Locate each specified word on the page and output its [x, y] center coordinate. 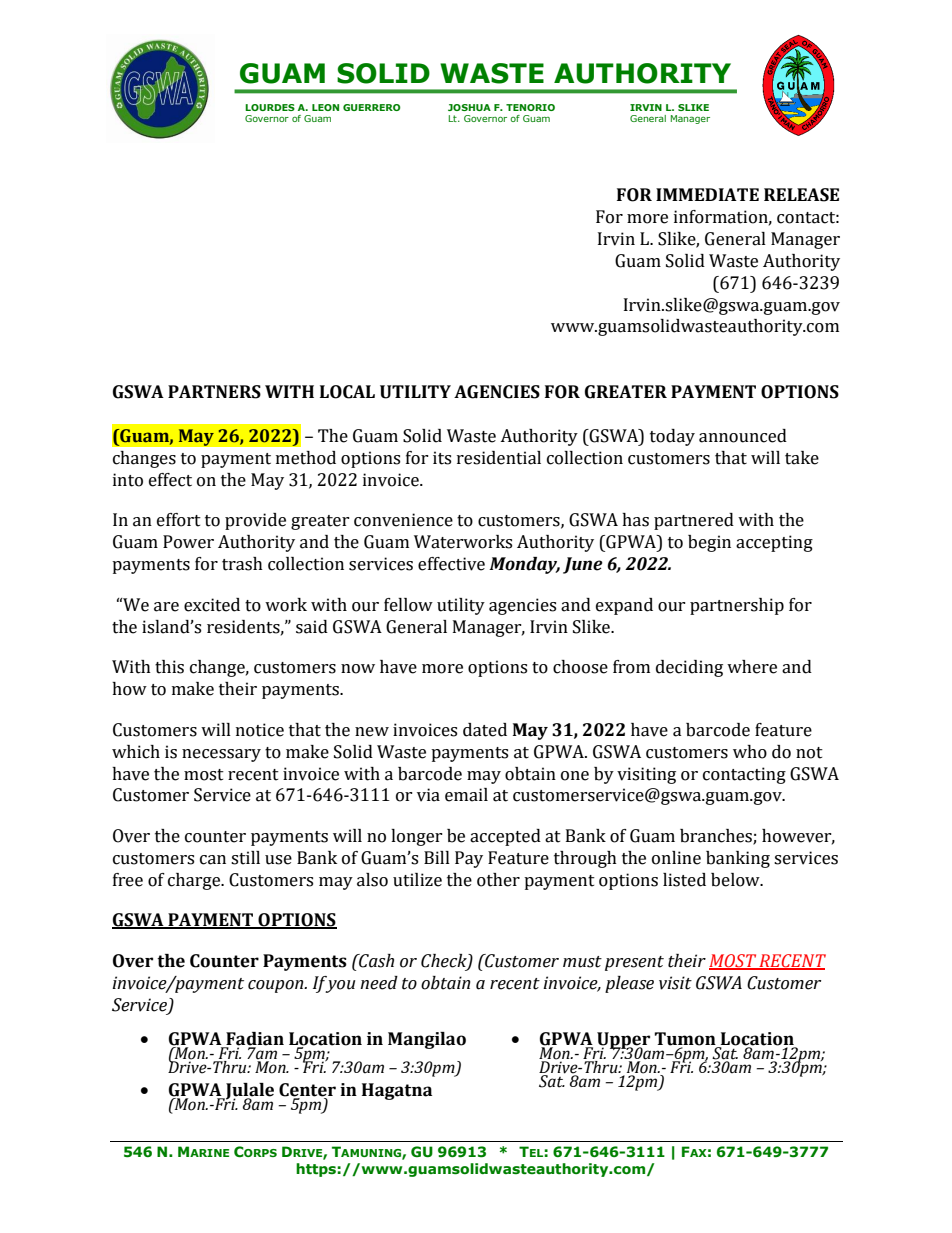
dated [485, 730]
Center [307, 1091]
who [750, 752]
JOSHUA [469, 107]
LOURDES [270, 107]
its [442, 458]
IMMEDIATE [707, 194]
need [379, 983]
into [128, 480]
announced [743, 436]
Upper [623, 1041]
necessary [221, 755]
